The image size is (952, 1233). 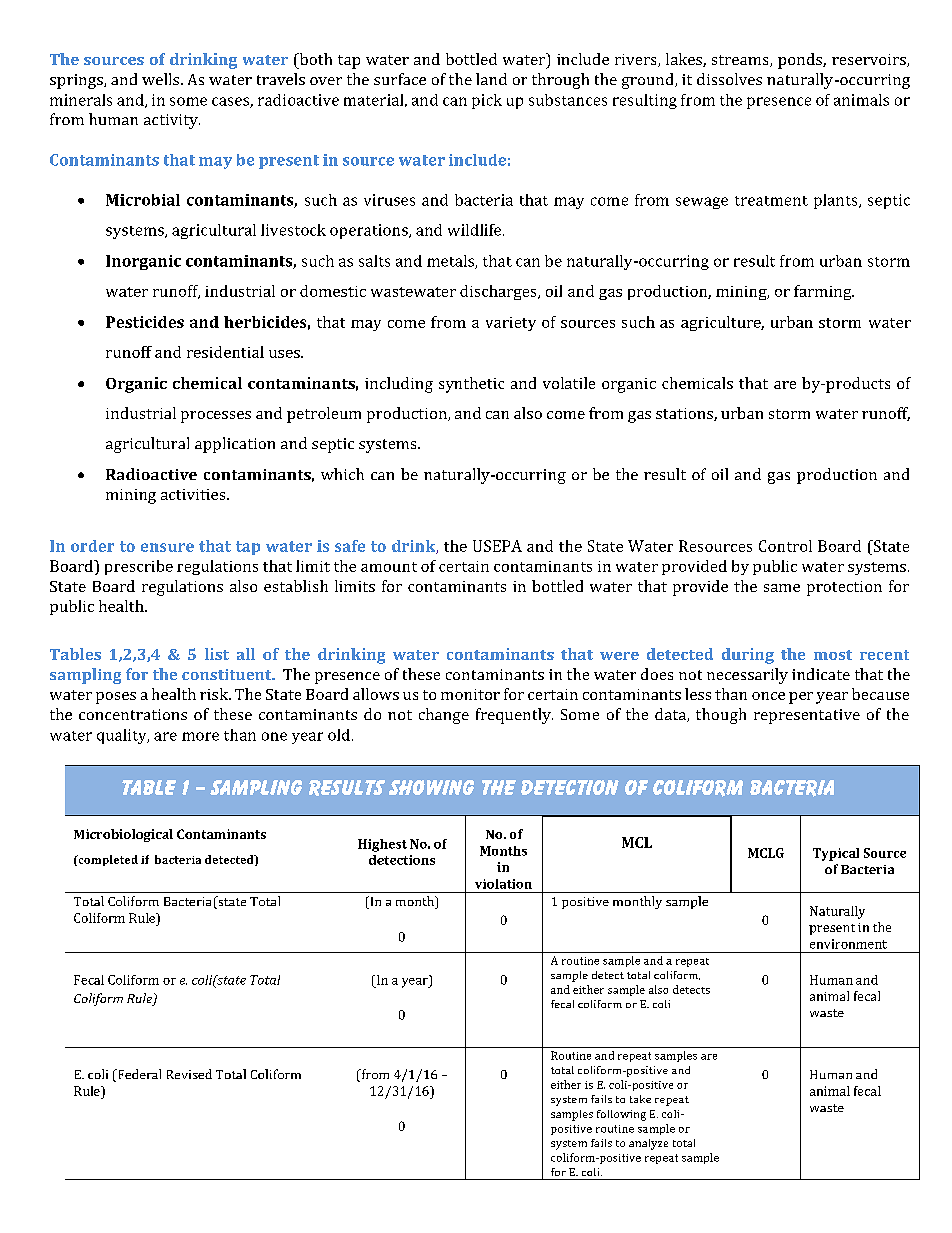 What do you see at coordinates (824, 292) in the document?
I see `farming` at bounding box center [824, 292].
